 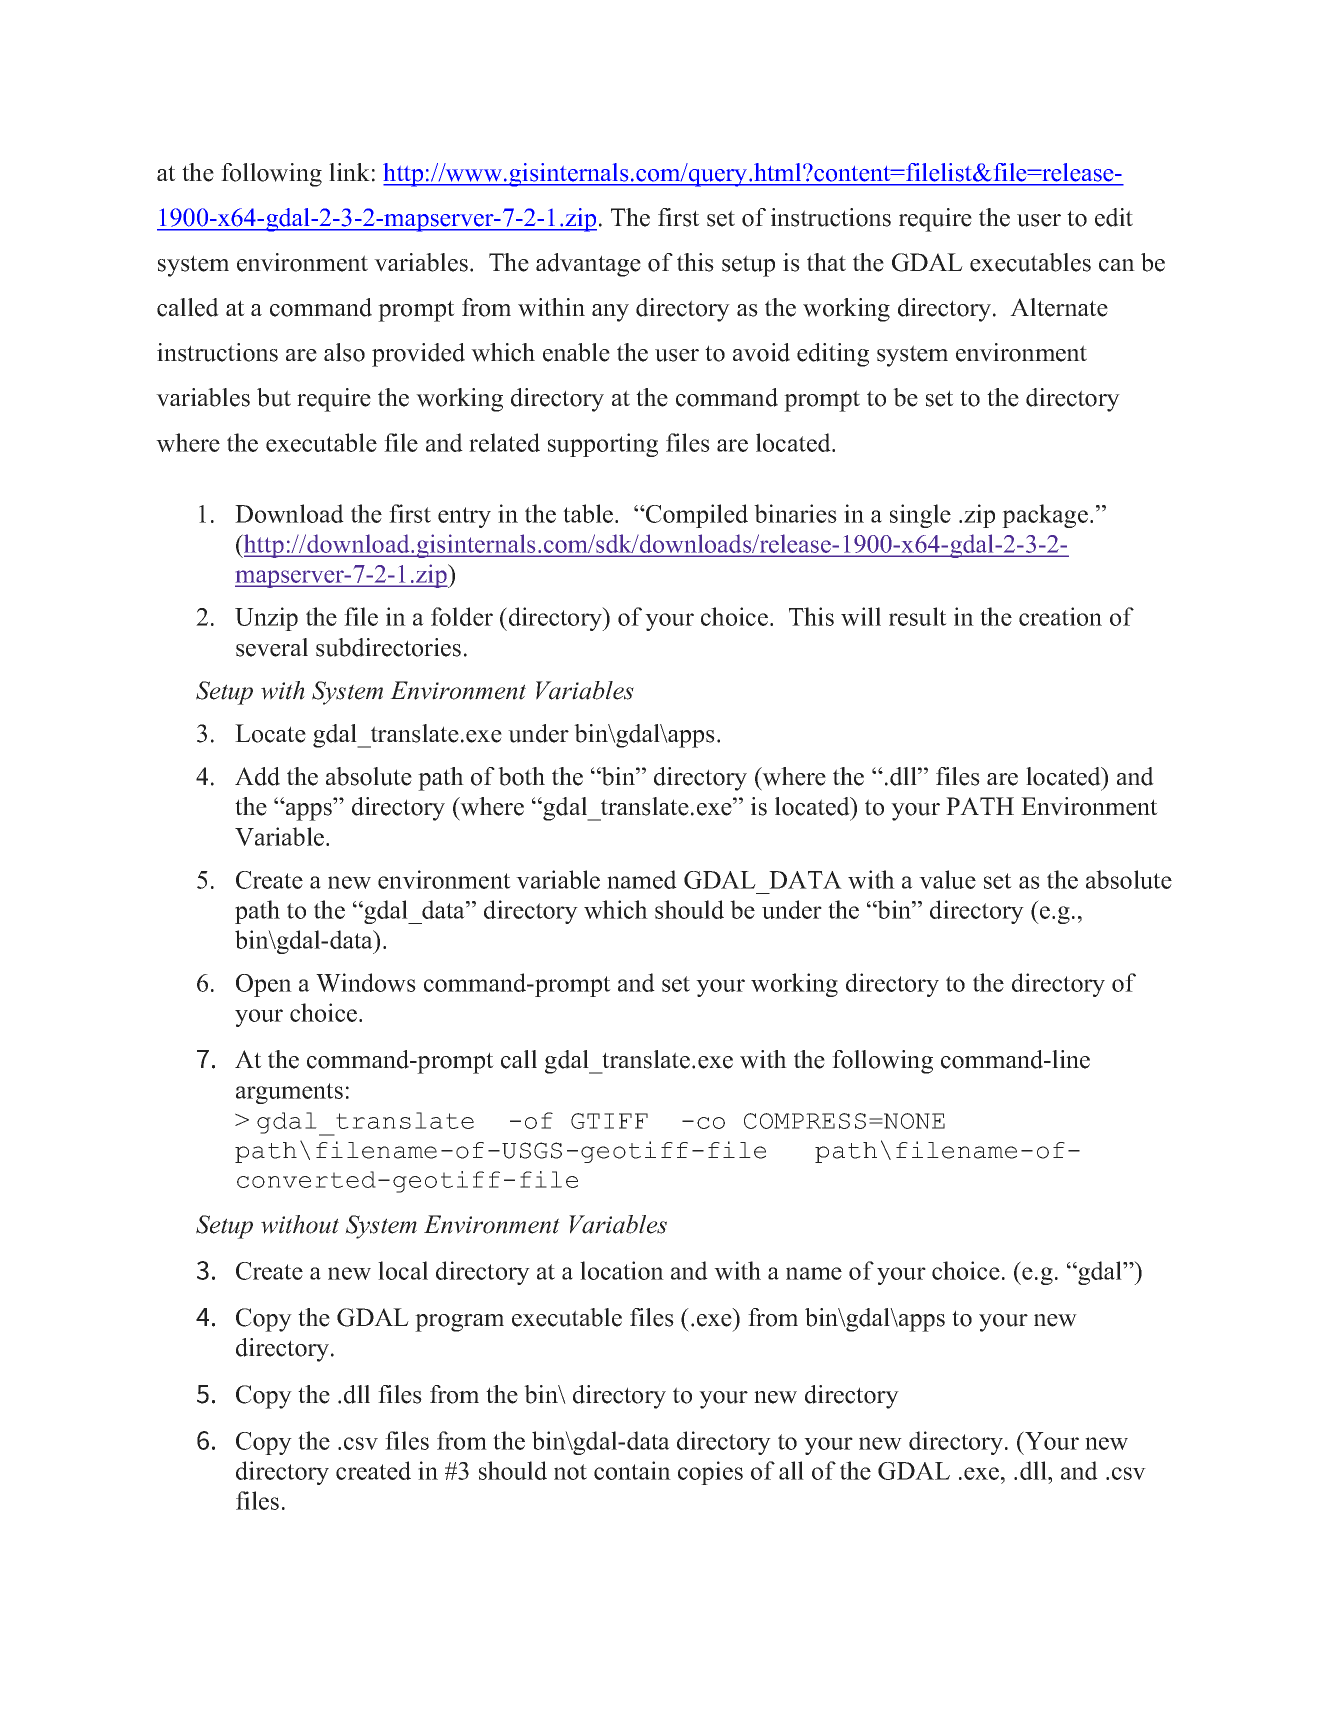 What do you see at coordinates (459, 1323) in the screenshot?
I see `program` at bounding box center [459, 1323].
